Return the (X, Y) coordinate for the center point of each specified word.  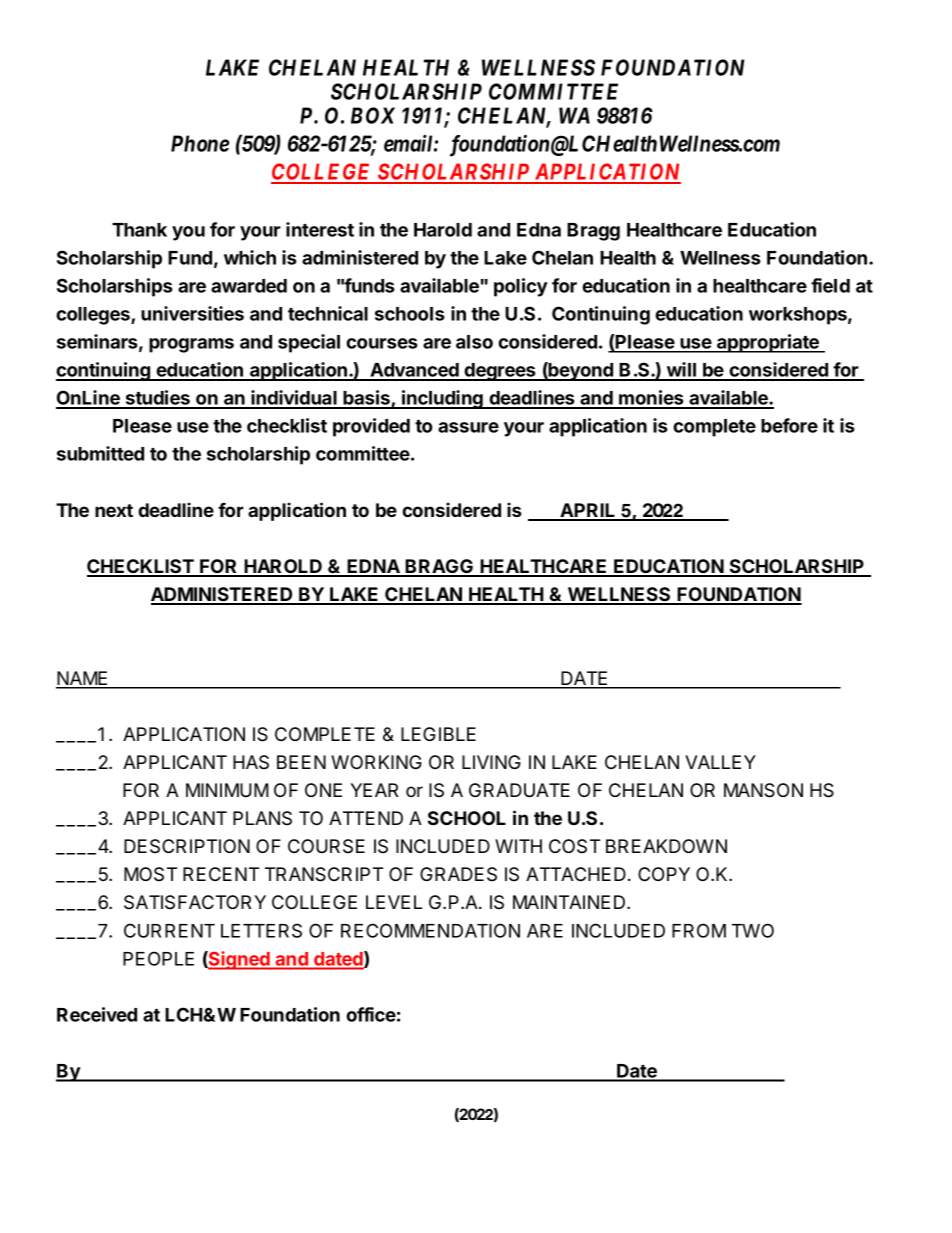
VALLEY (720, 762)
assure (468, 427)
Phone (200, 143)
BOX (373, 115)
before (789, 425)
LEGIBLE (438, 734)
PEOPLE (158, 958)
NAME (83, 679)
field (830, 285)
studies (157, 399)
